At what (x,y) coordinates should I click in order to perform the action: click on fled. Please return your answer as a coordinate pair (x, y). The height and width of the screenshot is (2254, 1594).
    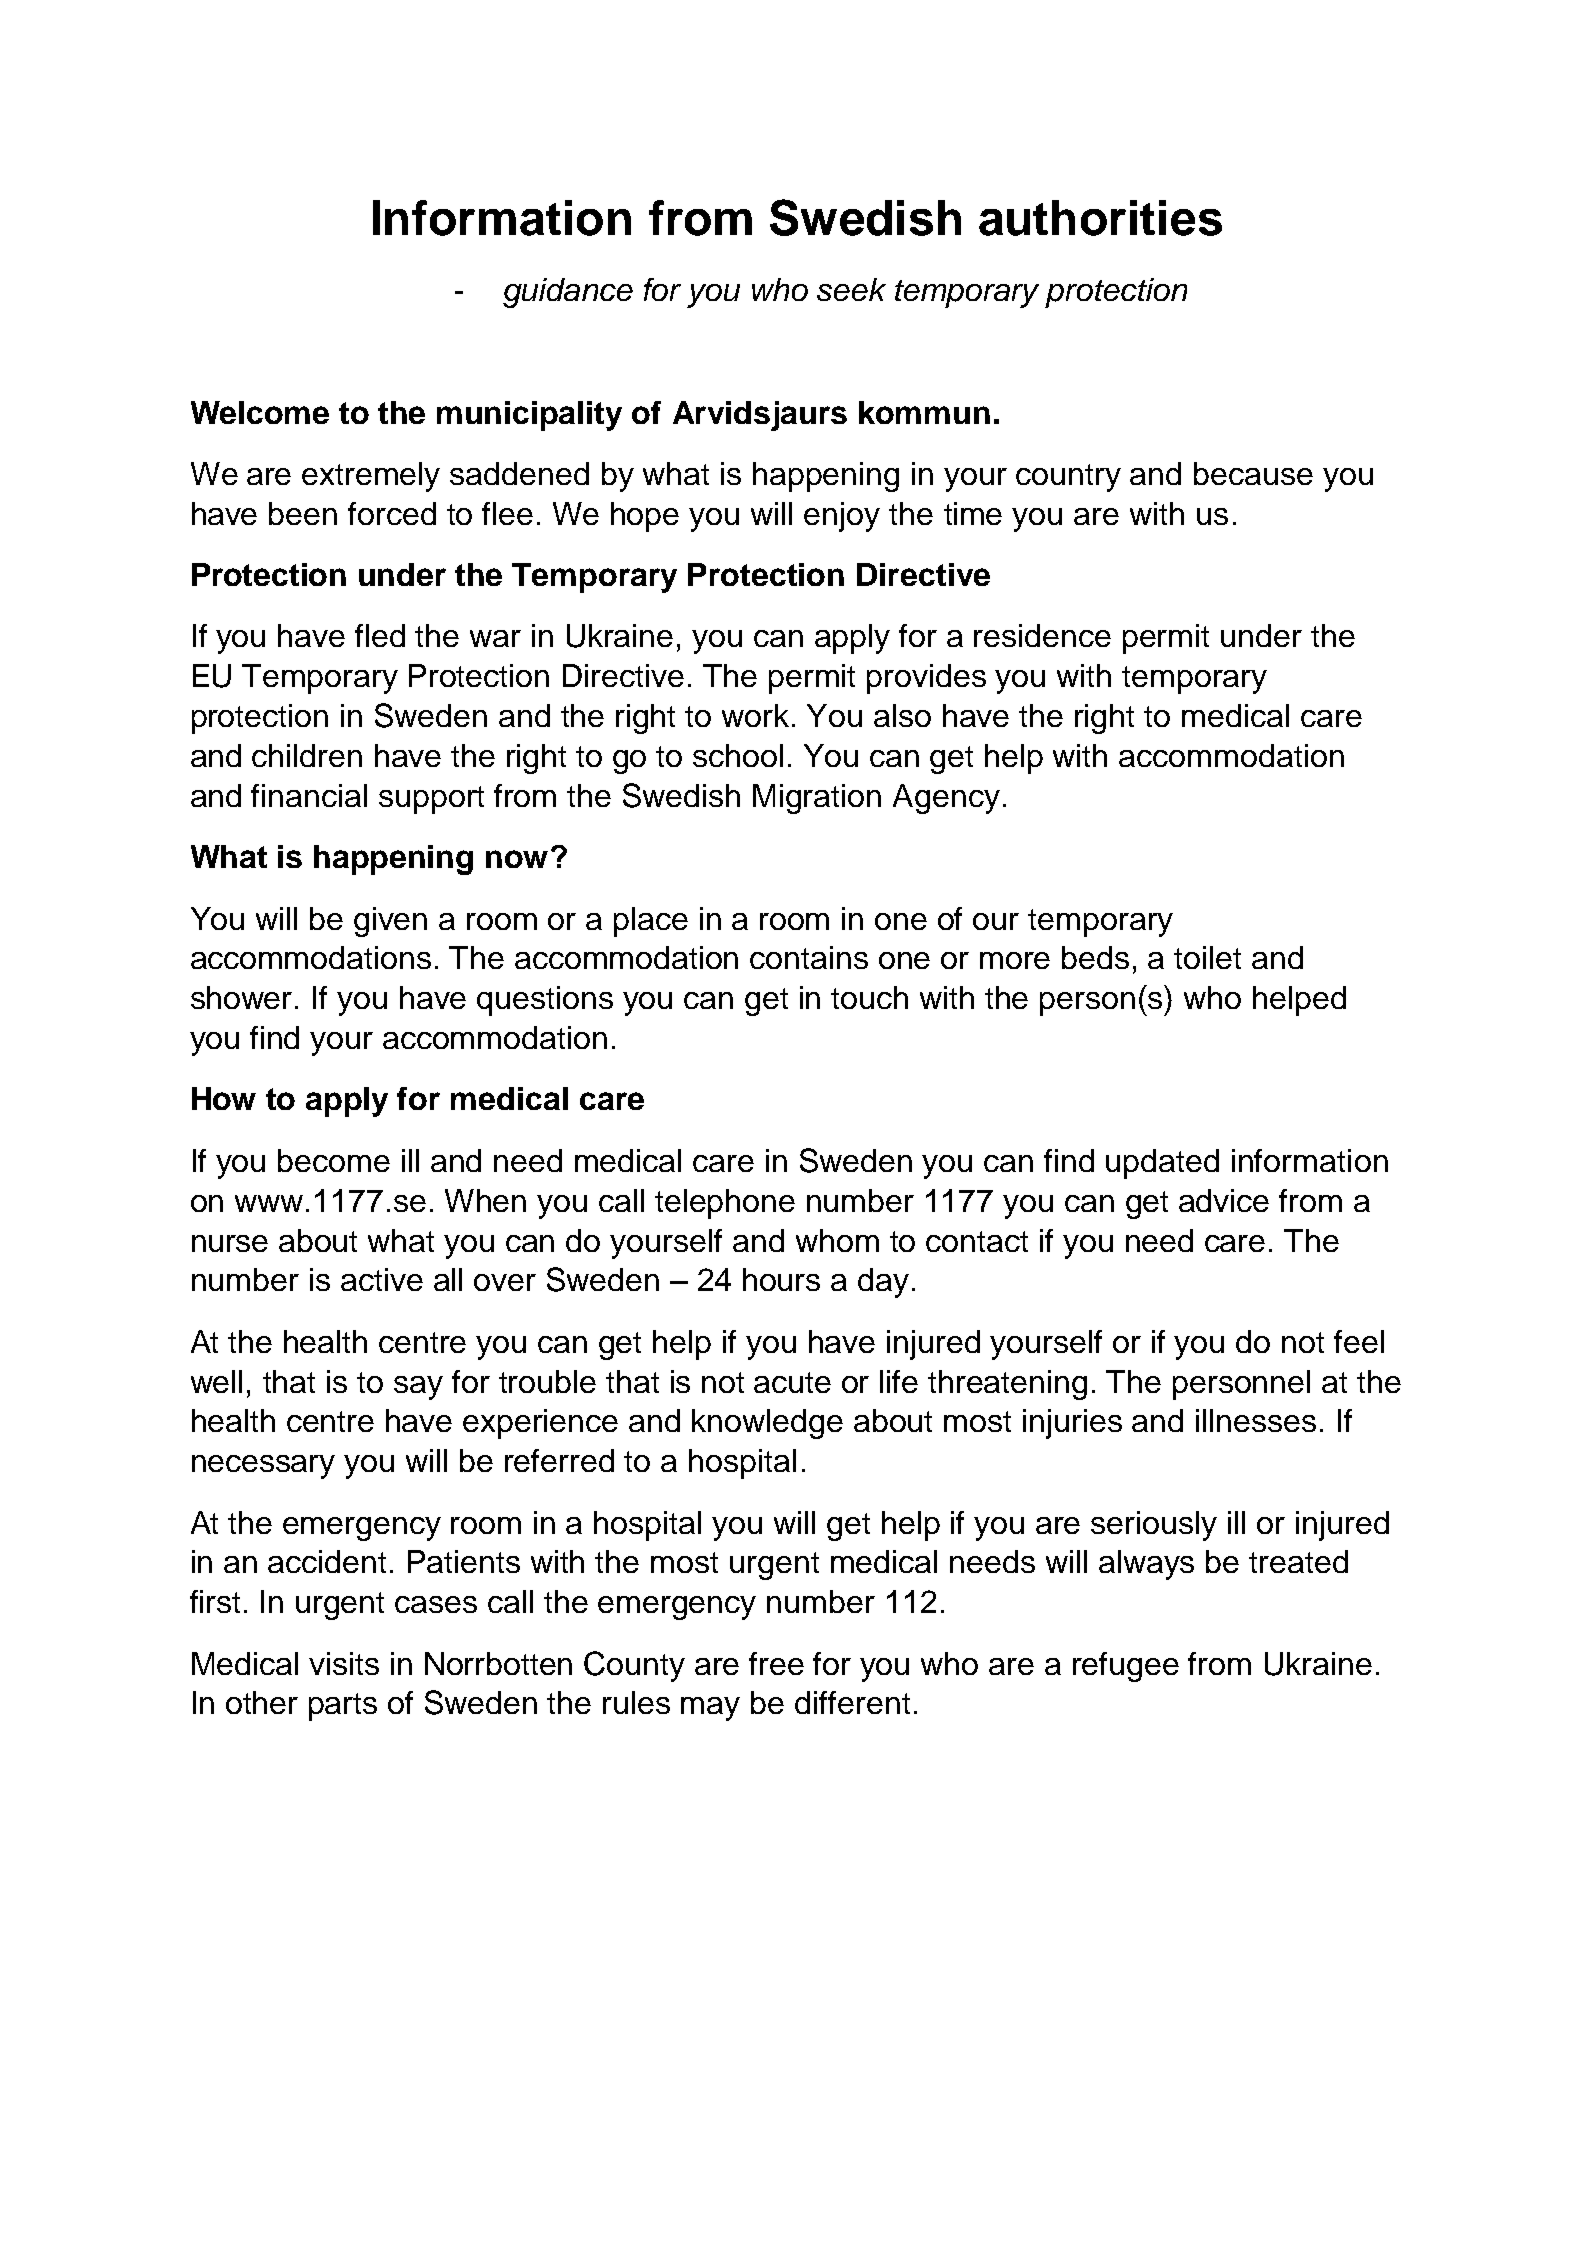
    Looking at the image, I should click on (380, 635).
